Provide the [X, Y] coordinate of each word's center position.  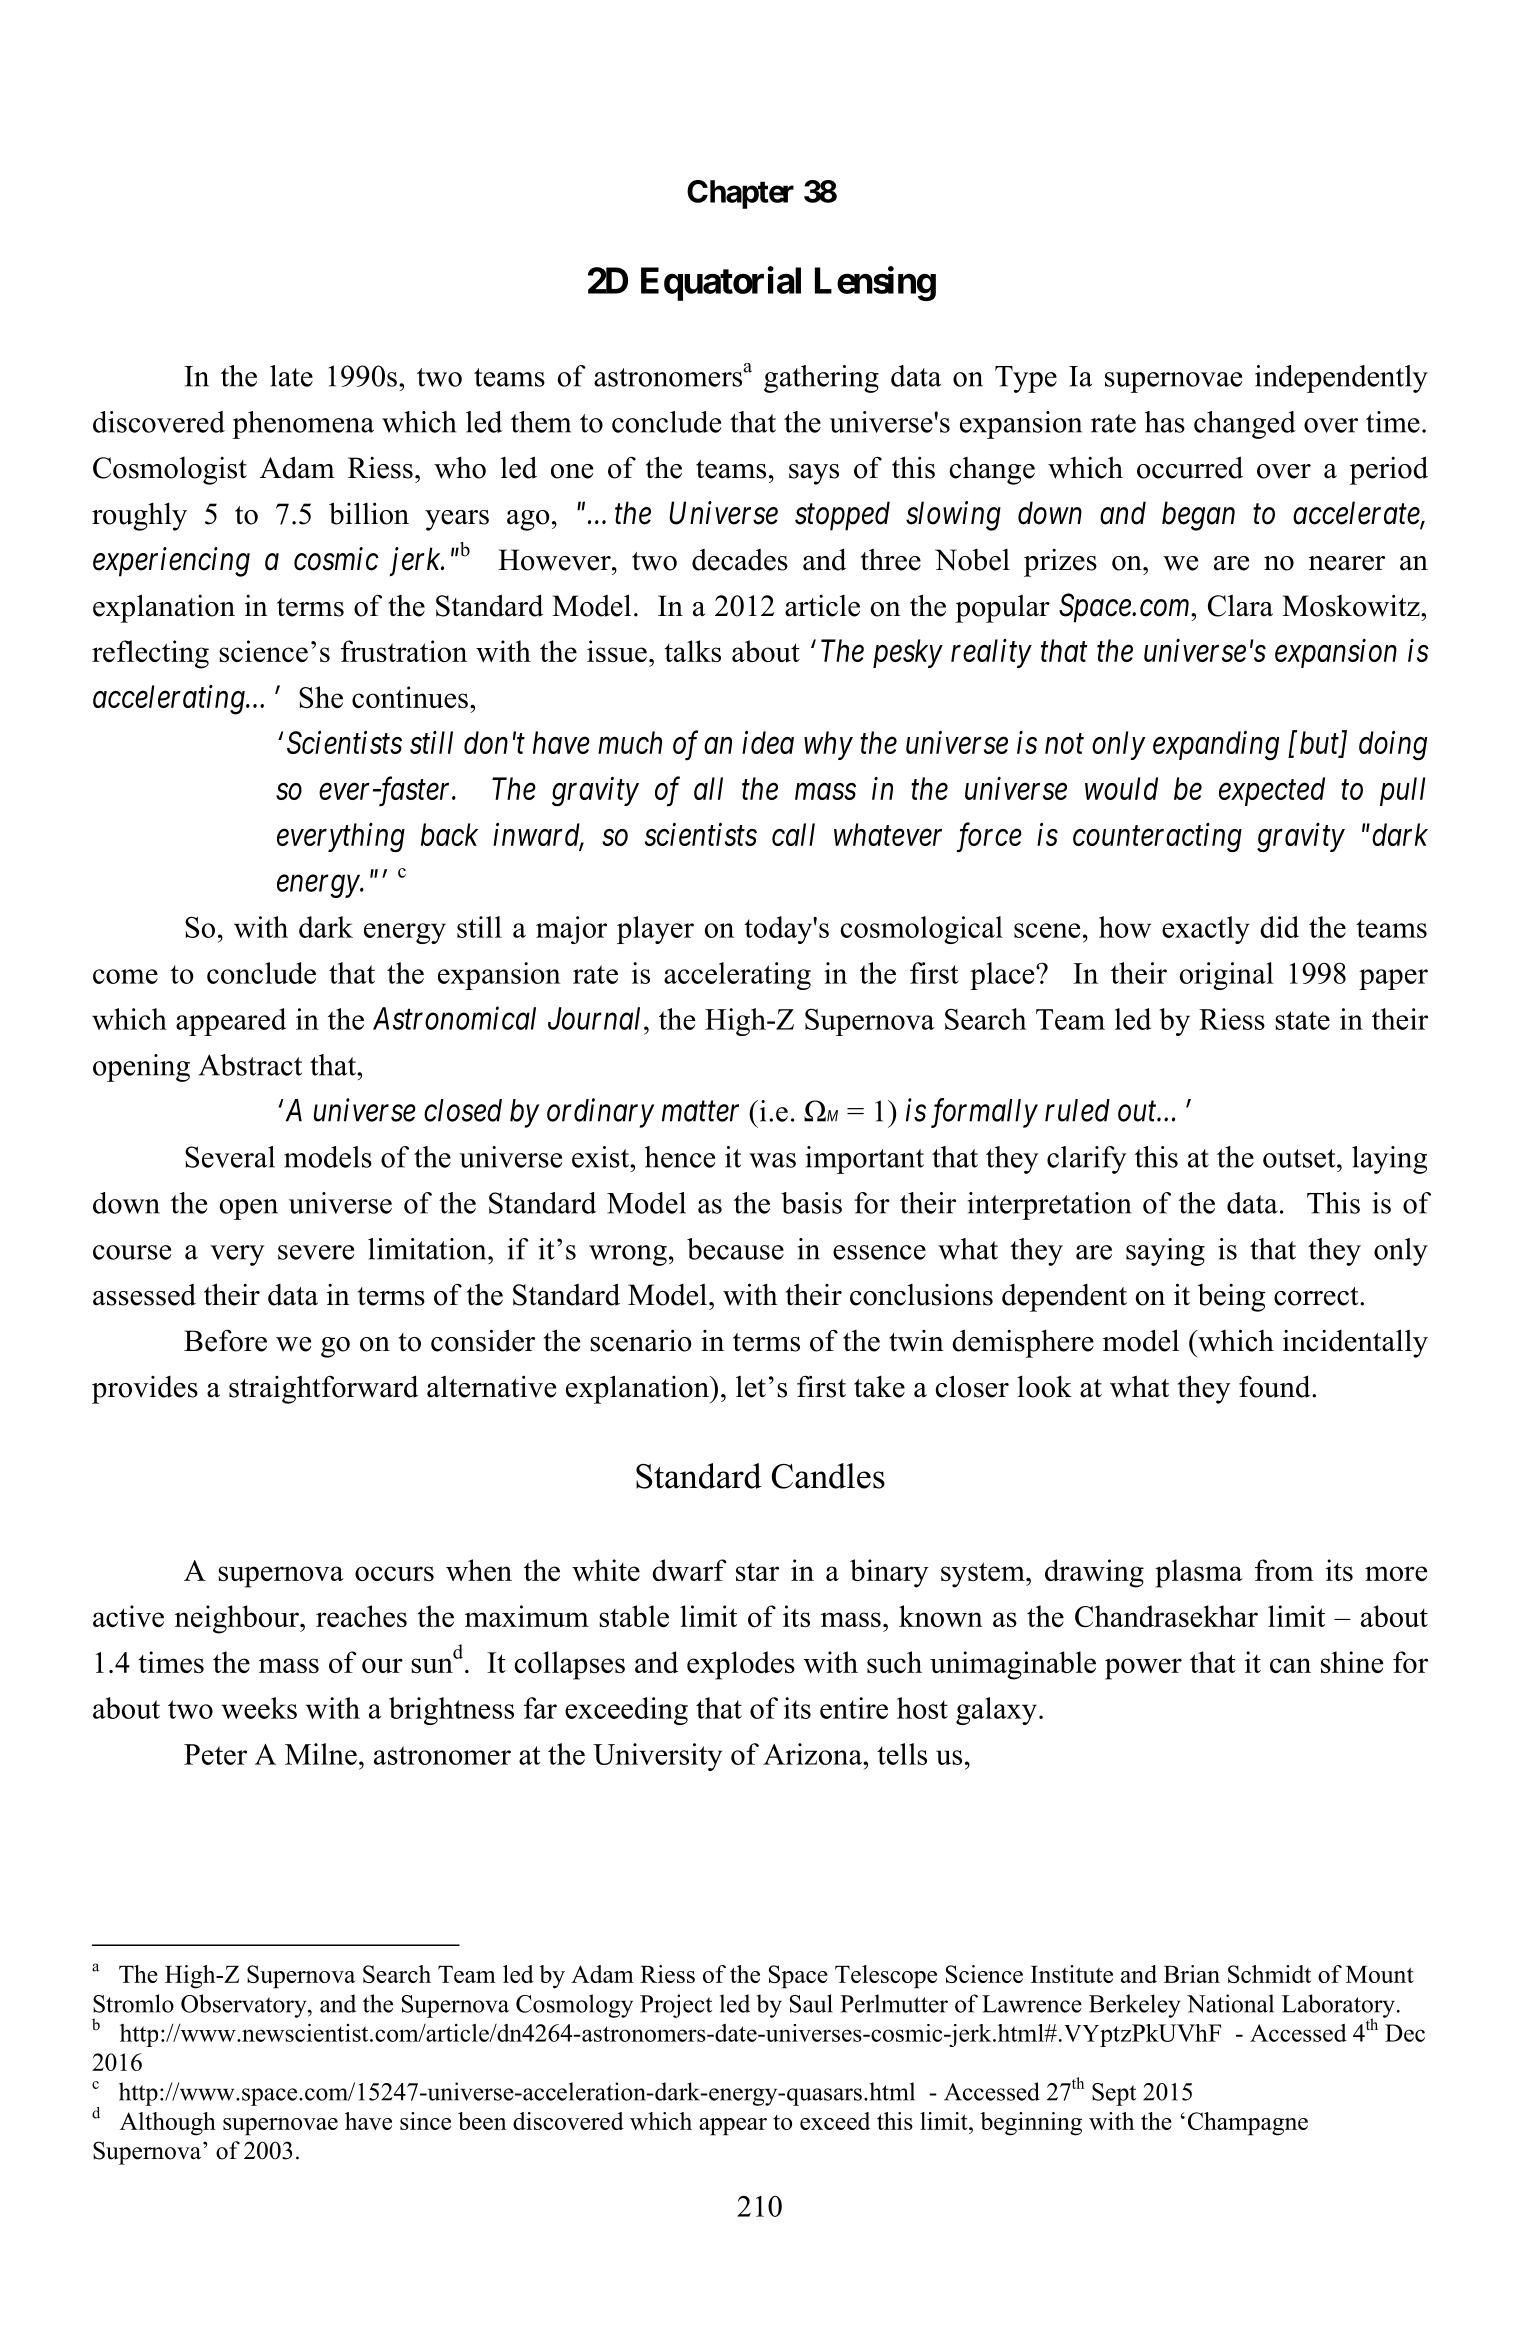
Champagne [1248, 2124]
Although [168, 2124]
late [291, 376]
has [1165, 422]
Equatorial [721, 283]
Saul [811, 2003]
